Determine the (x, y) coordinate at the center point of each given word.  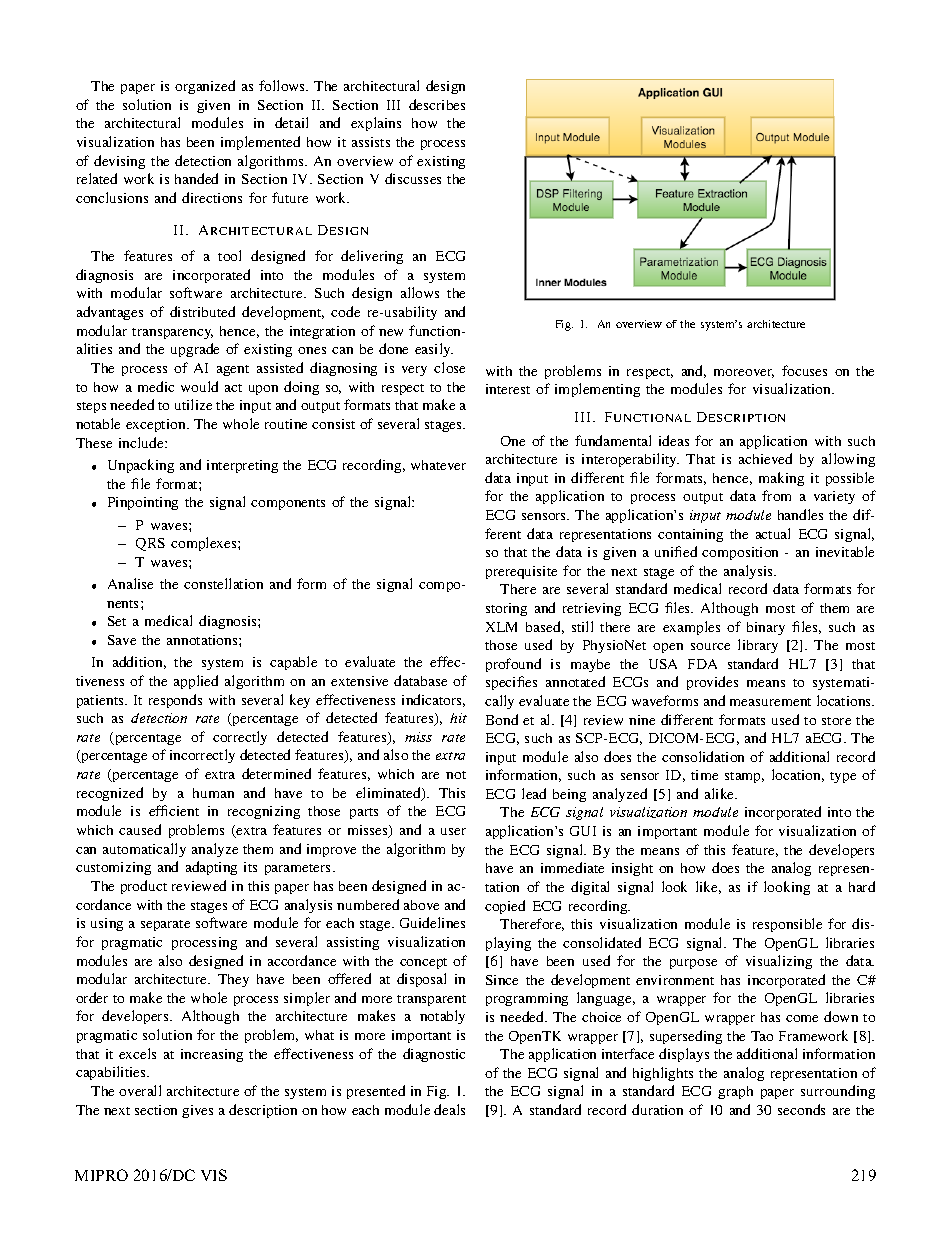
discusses (413, 178)
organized (205, 87)
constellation (223, 583)
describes (437, 104)
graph (735, 1092)
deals (449, 1109)
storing (506, 609)
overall (140, 1090)
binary (766, 628)
